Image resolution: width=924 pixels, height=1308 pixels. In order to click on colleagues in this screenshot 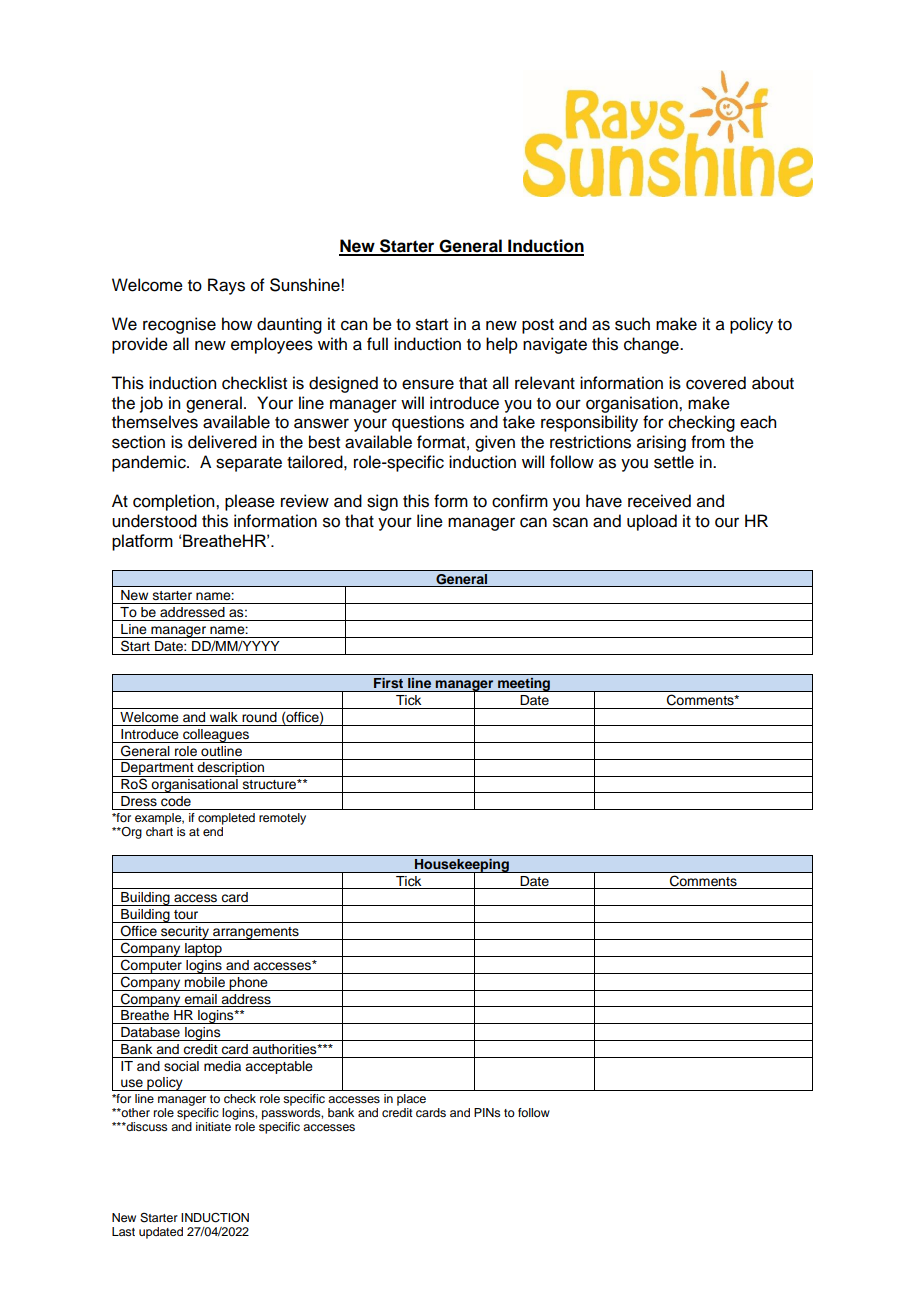, I will do `click(216, 736)`.
